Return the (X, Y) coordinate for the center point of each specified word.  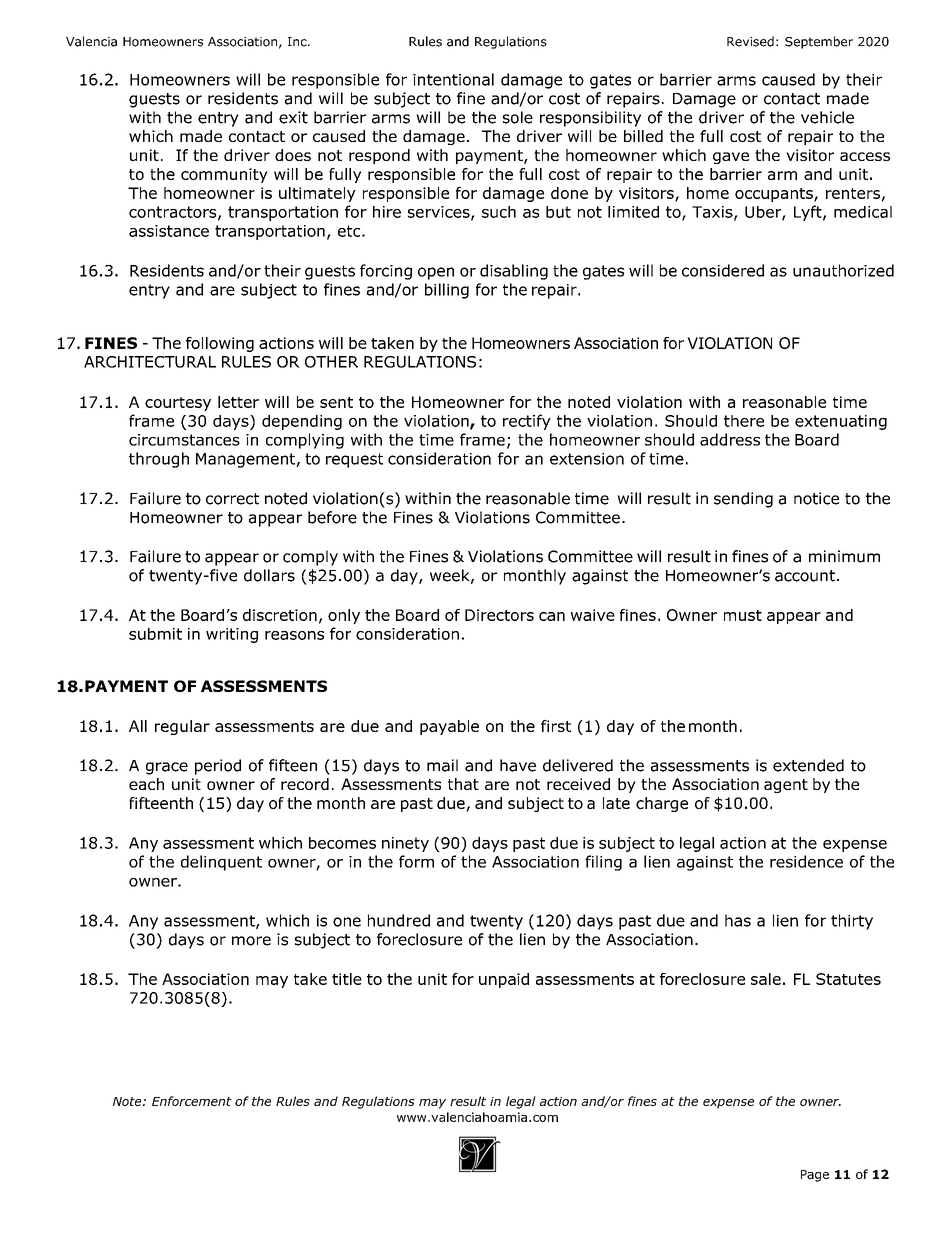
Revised (750, 41)
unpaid (504, 980)
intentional (453, 79)
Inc (298, 42)
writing (232, 635)
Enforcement (192, 1101)
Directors (499, 615)
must (743, 615)
